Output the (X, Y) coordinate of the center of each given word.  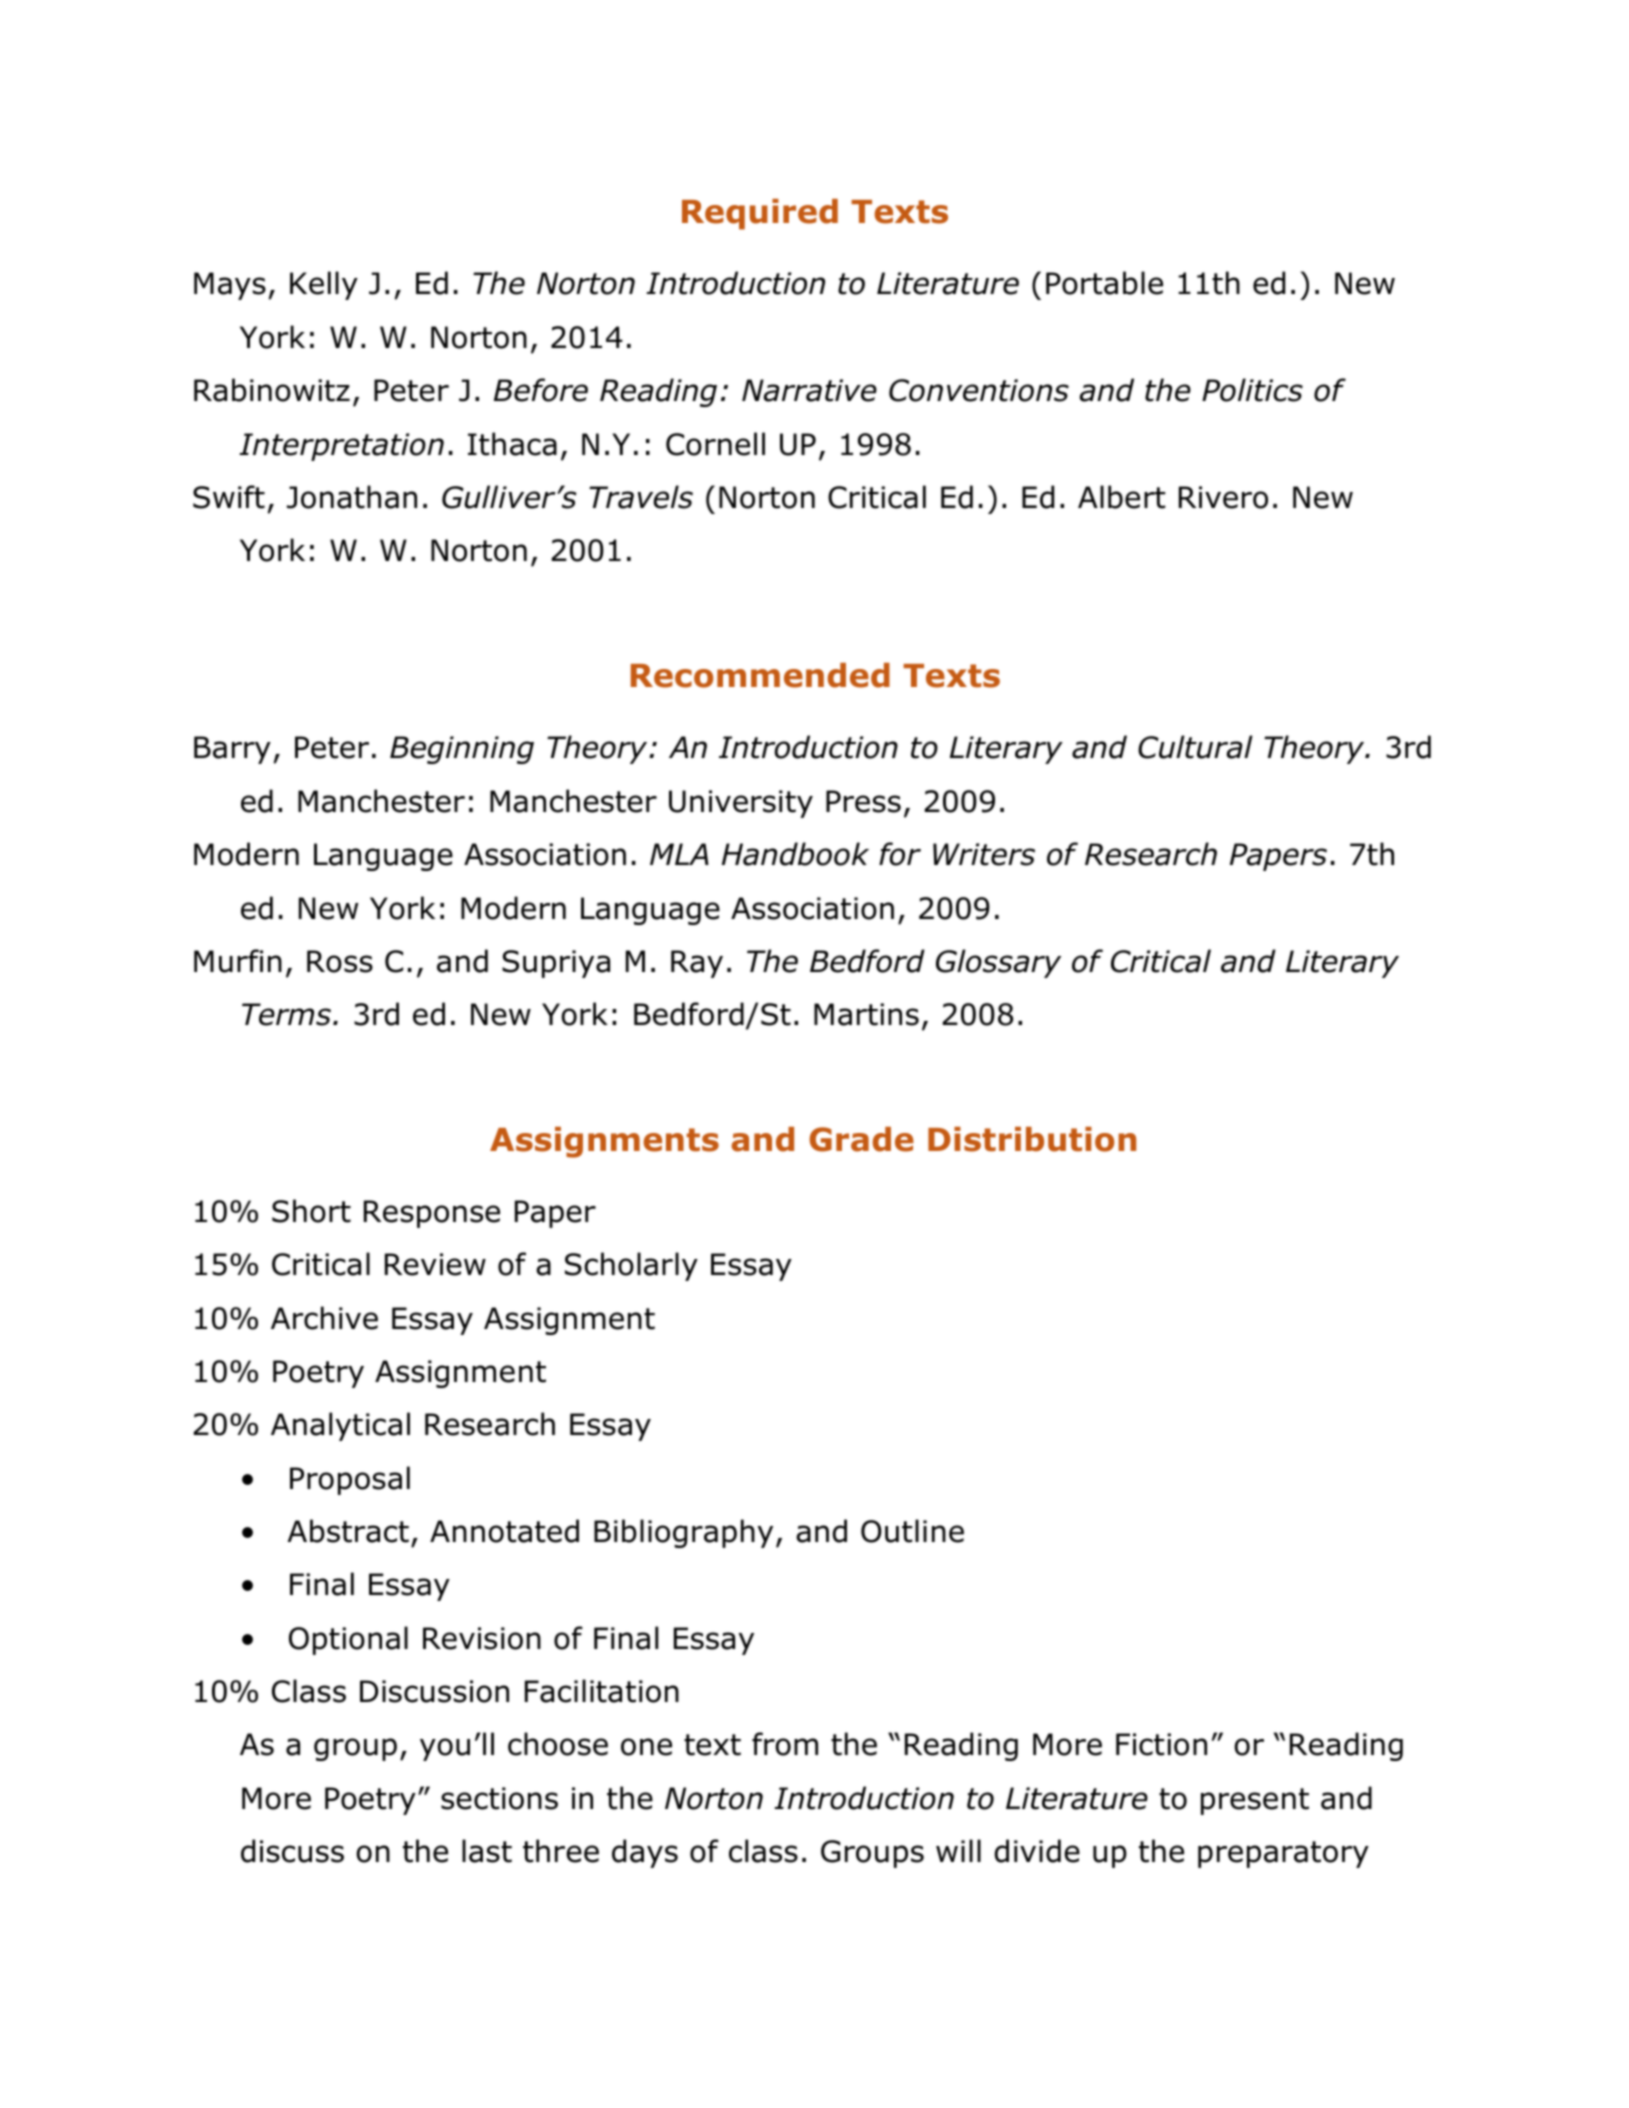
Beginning (462, 750)
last (487, 1851)
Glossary (998, 963)
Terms (288, 1014)
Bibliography (683, 1533)
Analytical (340, 1426)
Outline (912, 1531)
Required (760, 214)
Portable (1104, 283)
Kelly (324, 285)
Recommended (760, 675)
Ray (697, 964)
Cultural (1195, 747)
